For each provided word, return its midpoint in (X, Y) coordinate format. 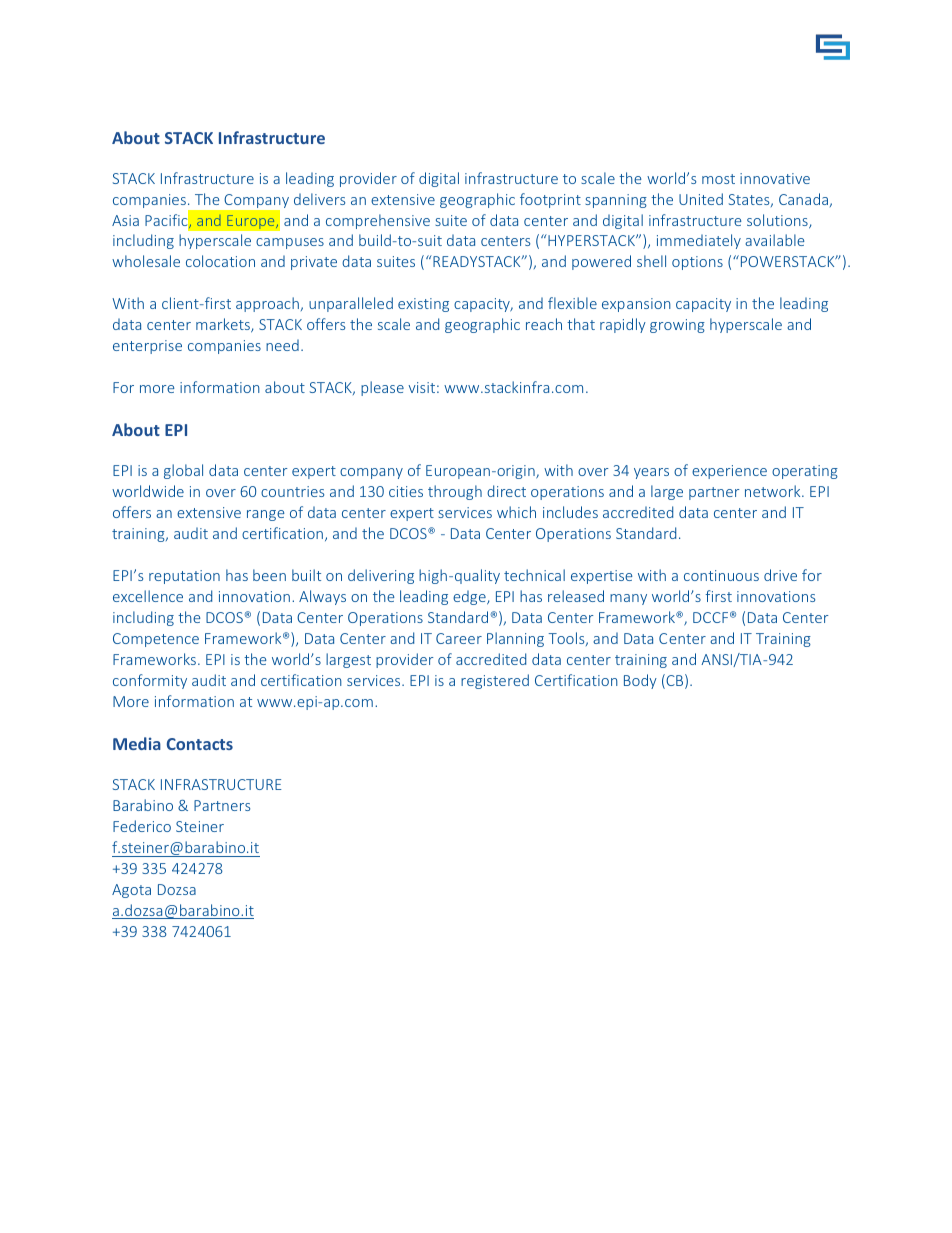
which (516, 512)
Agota (131, 891)
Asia (125, 220)
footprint (550, 200)
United (701, 199)
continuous (721, 575)
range (266, 515)
